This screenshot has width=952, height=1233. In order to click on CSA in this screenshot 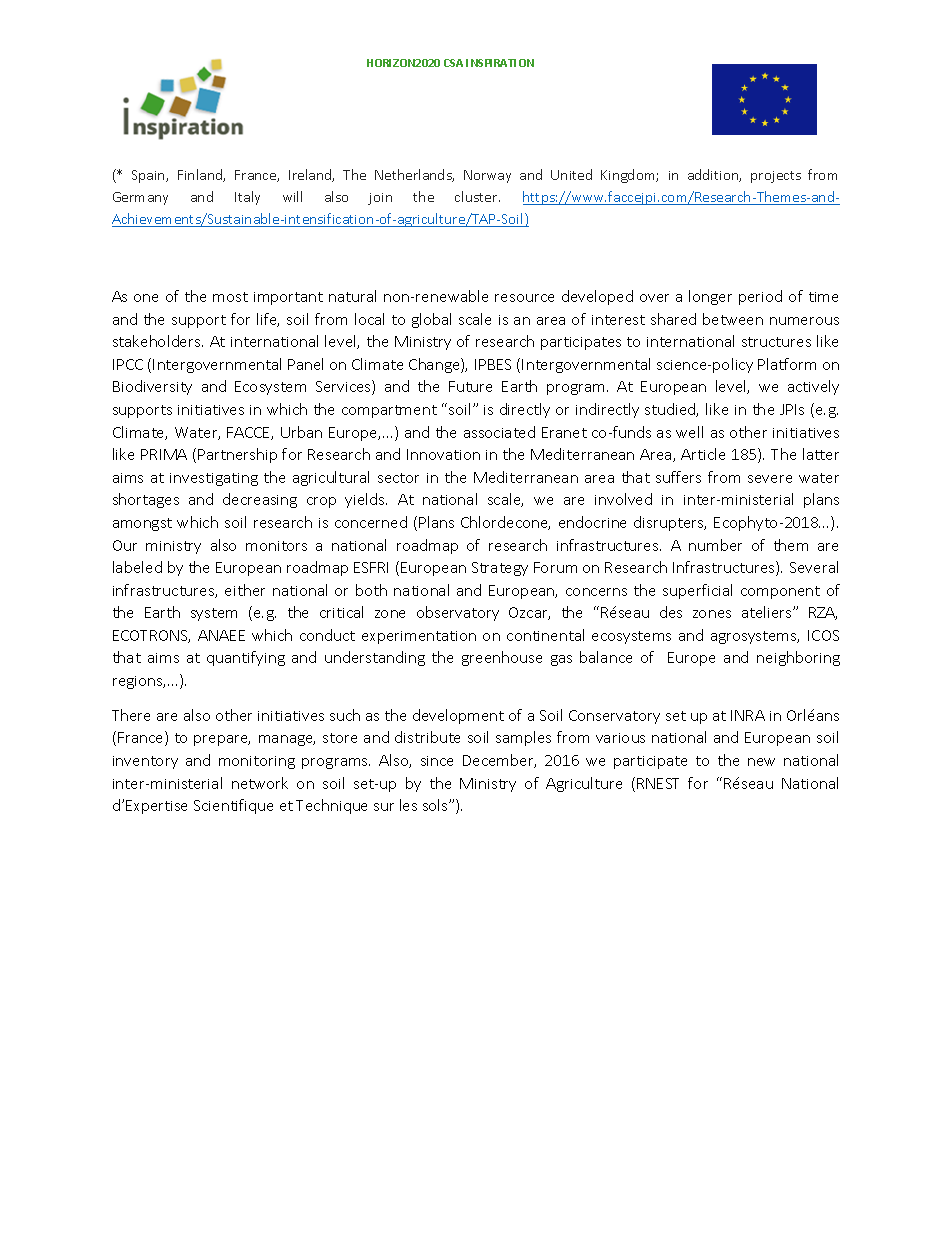, I will do `click(453, 63)`.
